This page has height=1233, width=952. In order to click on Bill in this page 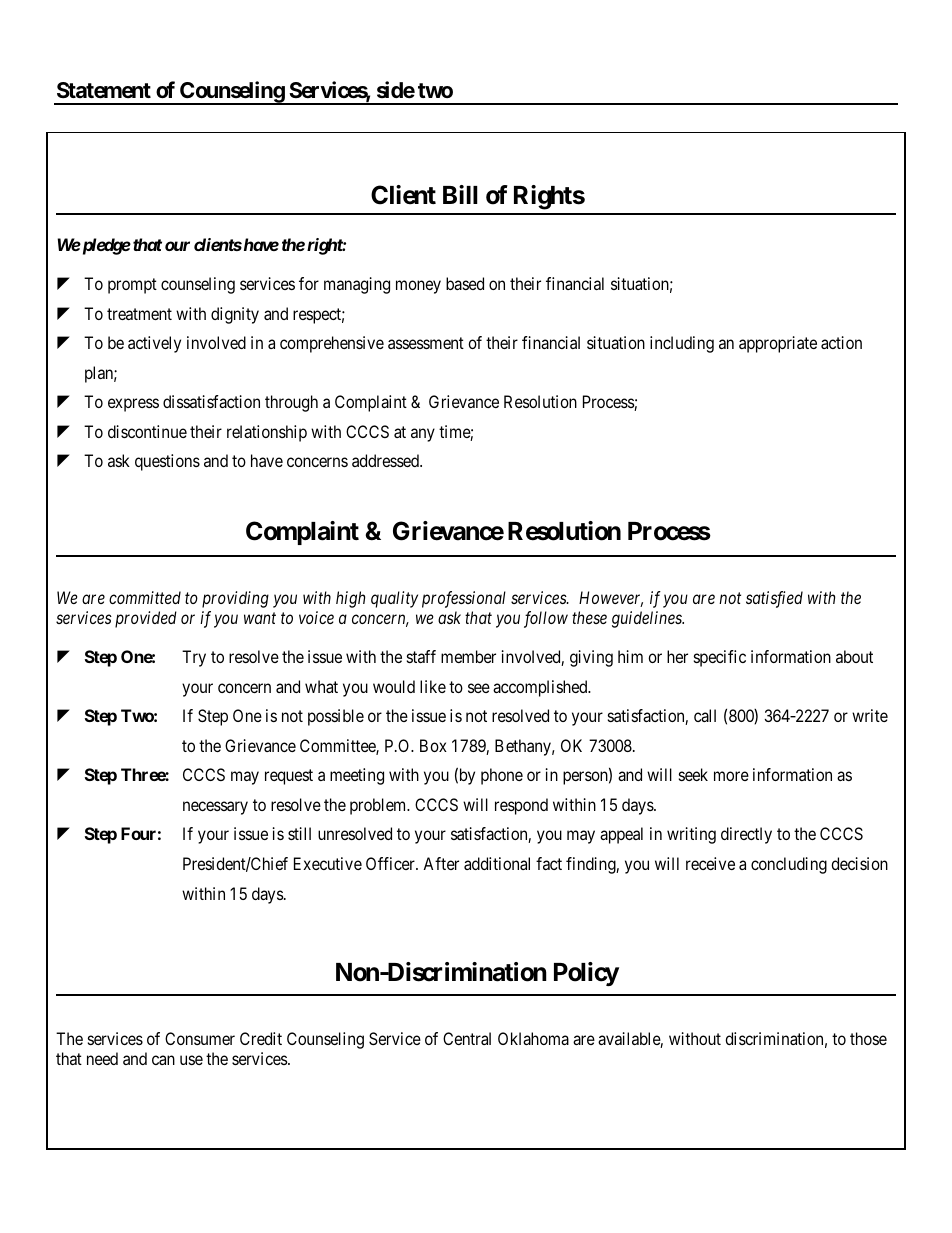, I will do `click(460, 194)`.
